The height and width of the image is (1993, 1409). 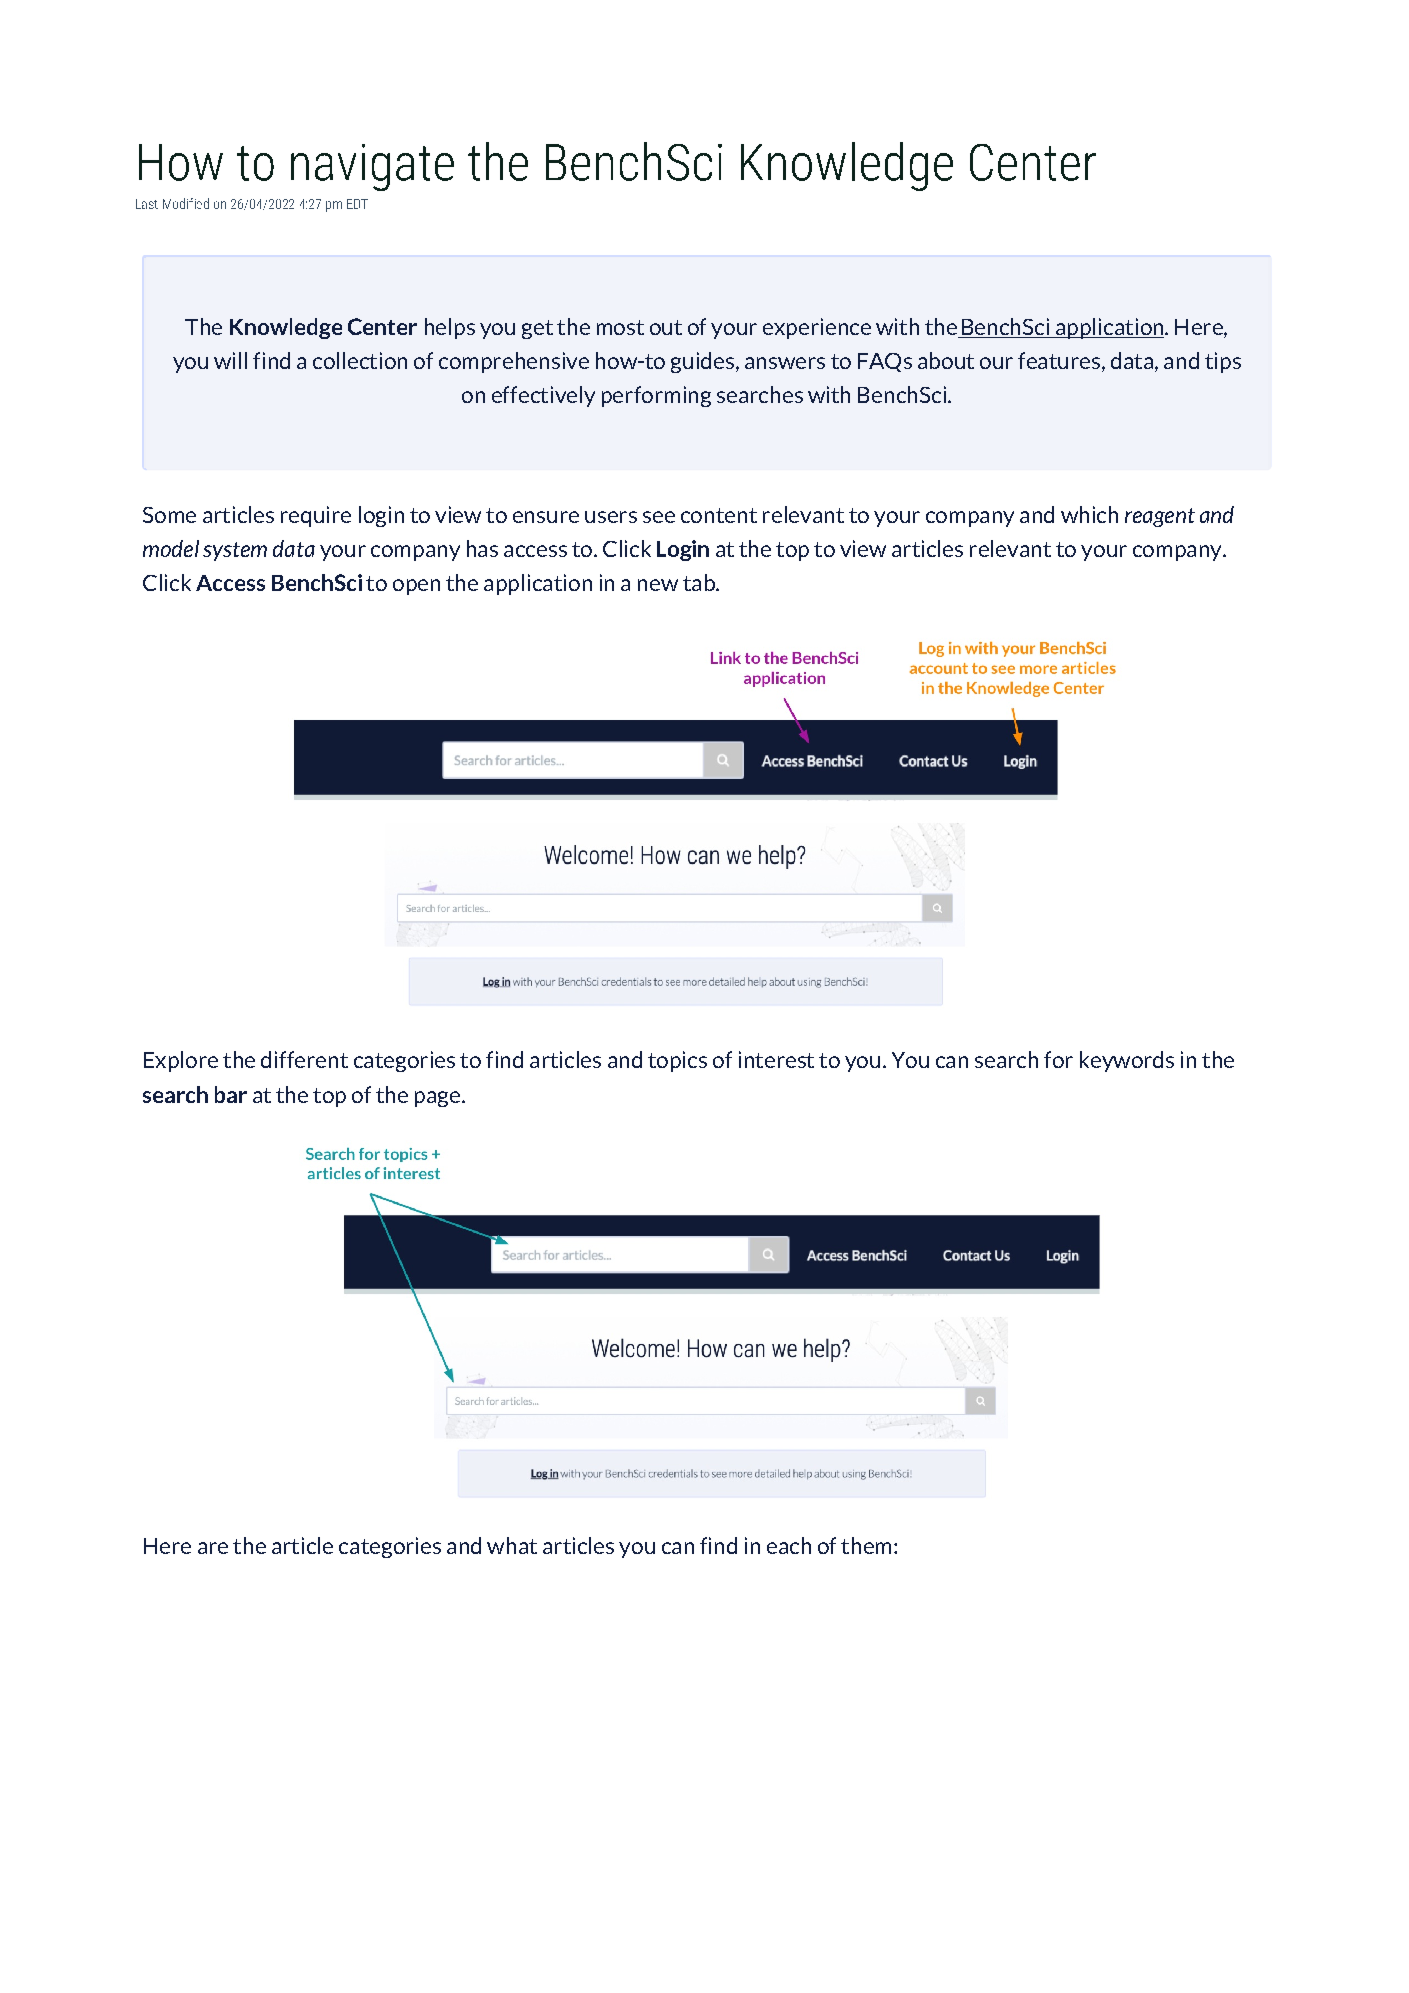 I want to click on new, so click(x=658, y=585).
